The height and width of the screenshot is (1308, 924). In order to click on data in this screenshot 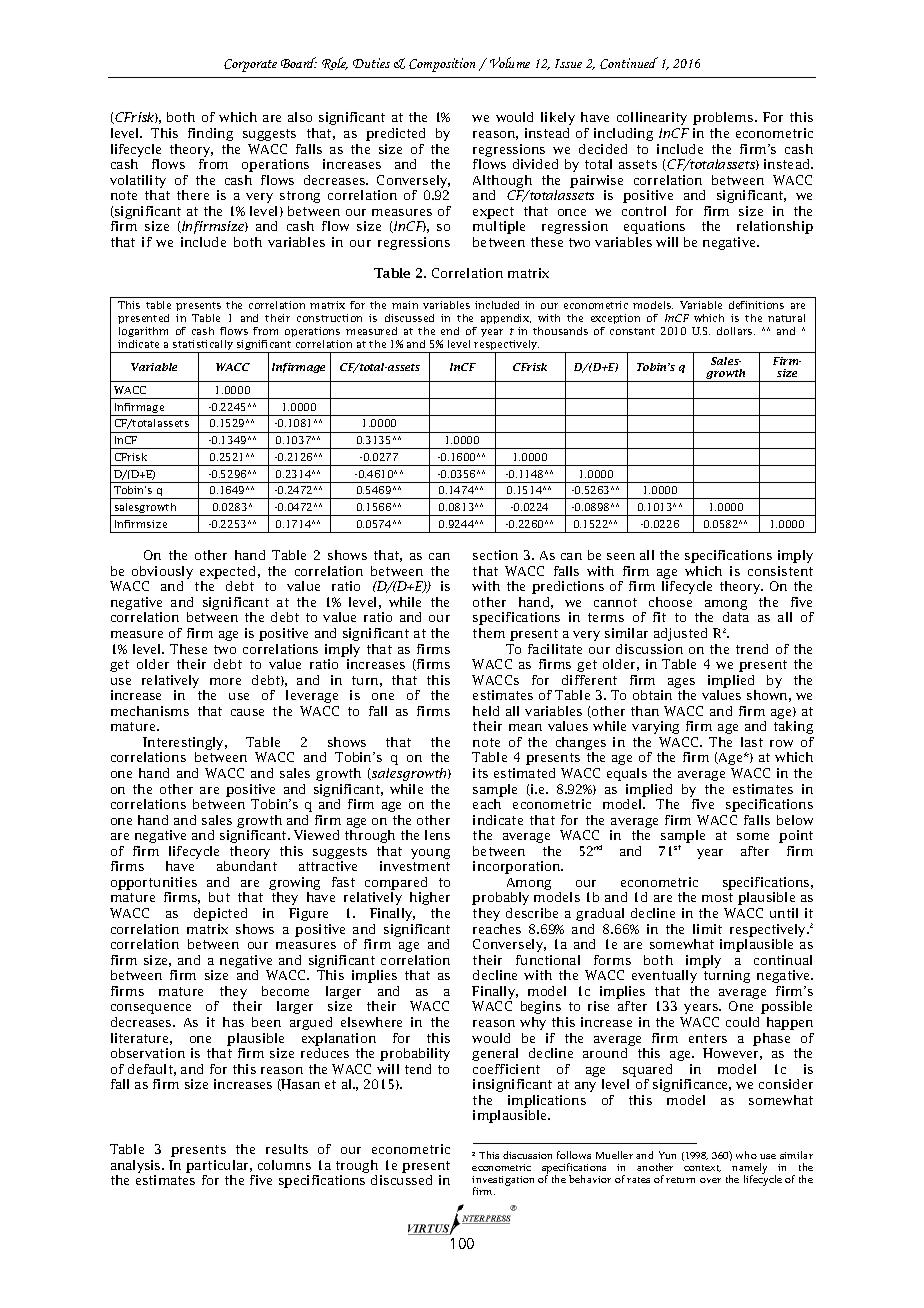, I will do `click(736, 617)`.
